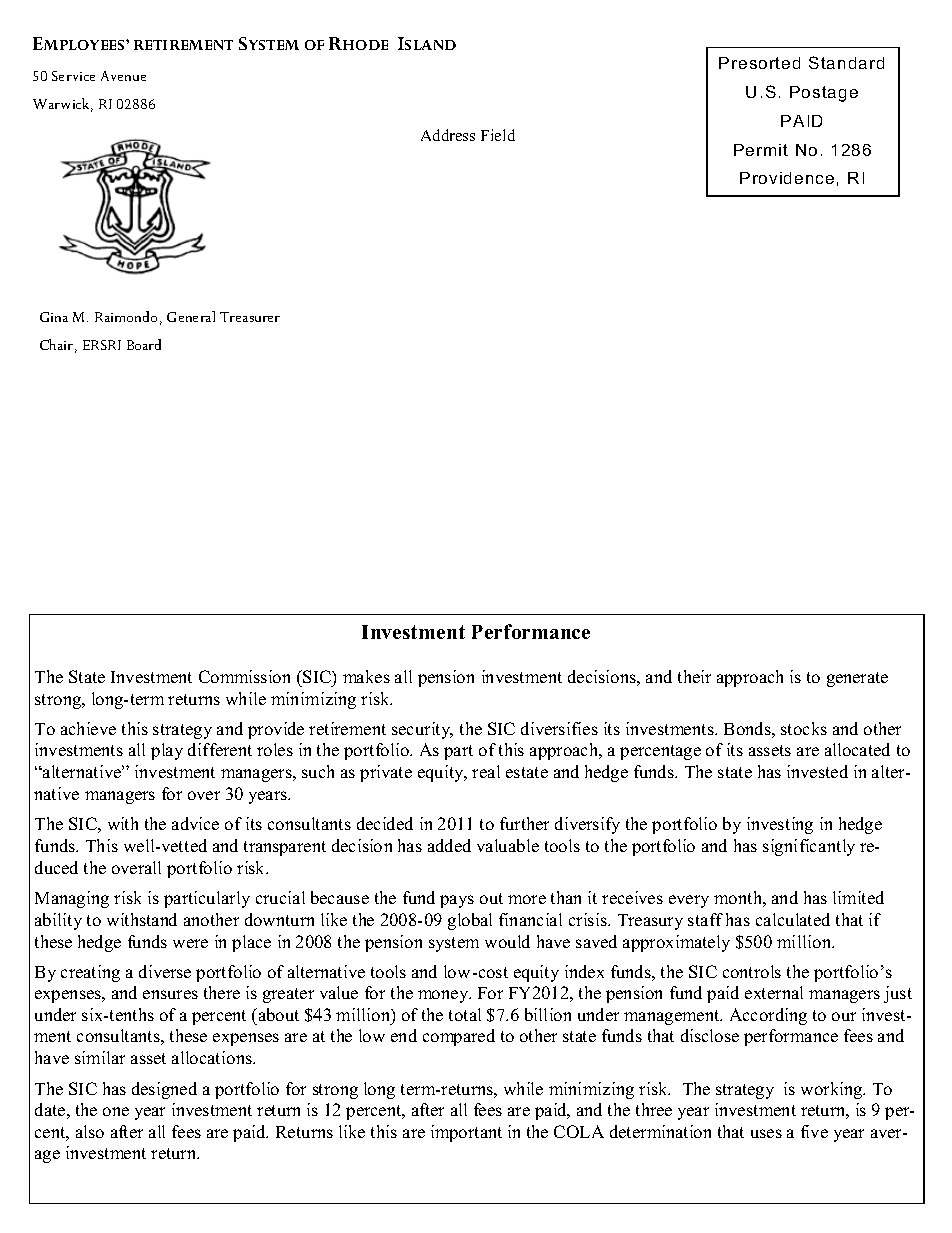  What do you see at coordinates (123, 76) in the page?
I see `Avenue` at bounding box center [123, 76].
